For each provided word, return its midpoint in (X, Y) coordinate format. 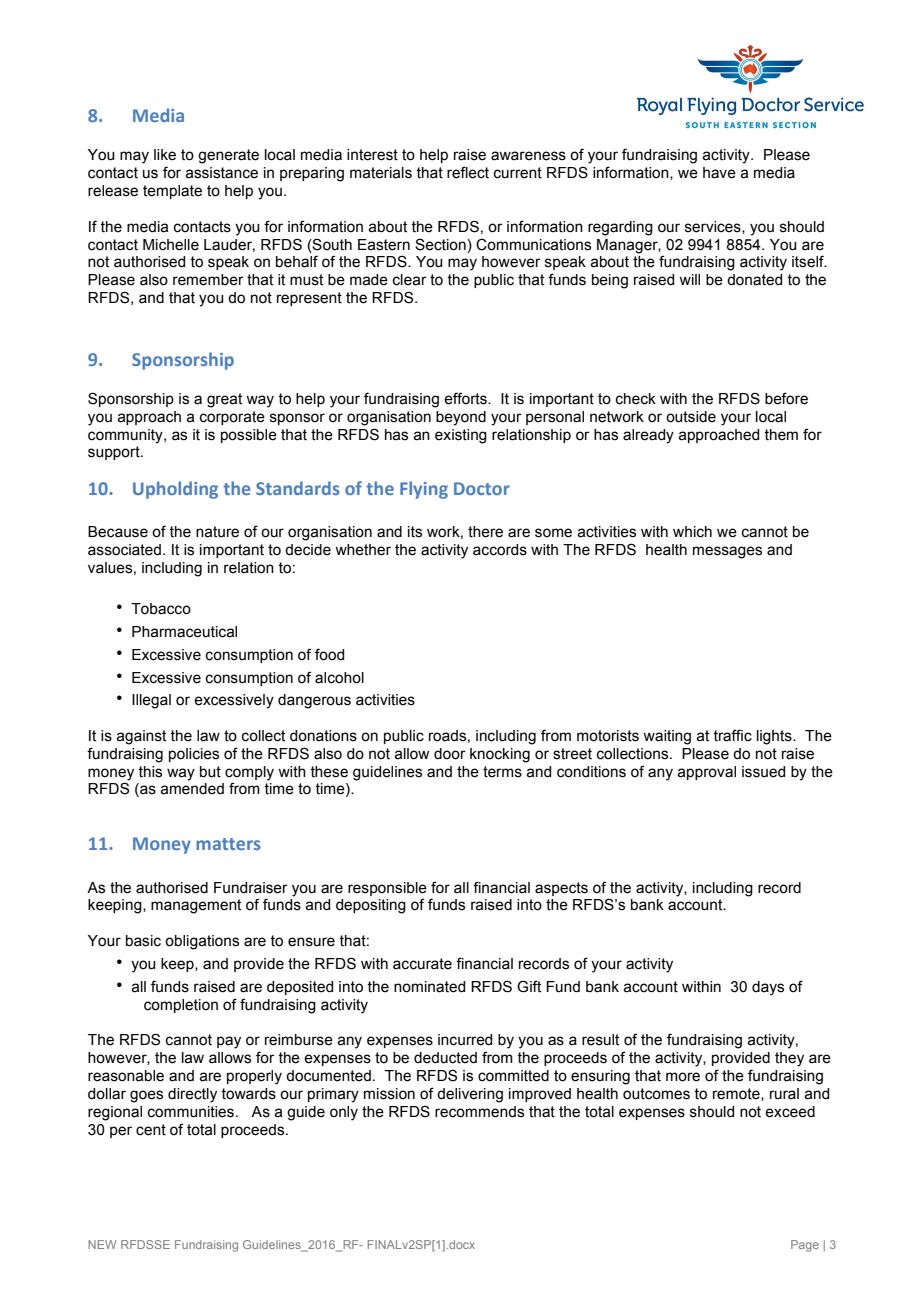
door (450, 754)
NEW (102, 1244)
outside (691, 417)
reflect (468, 172)
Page (805, 1246)
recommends (479, 1112)
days (768, 988)
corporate (232, 418)
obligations (202, 942)
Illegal (151, 701)
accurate (422, 964)
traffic (732, 735)
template (172, 192)
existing (461, 436)
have (719, 173)
